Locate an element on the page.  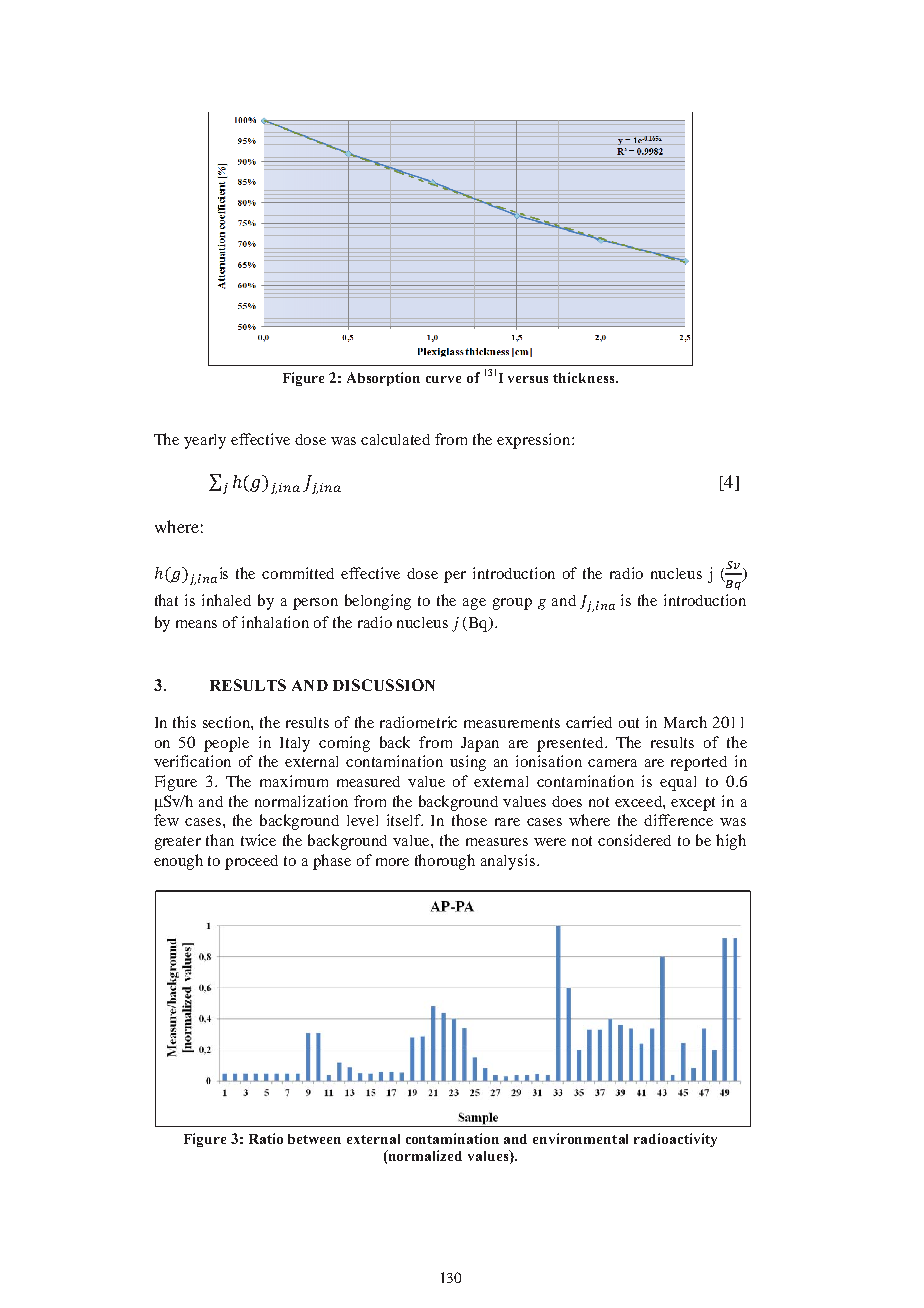
curve is located at coordinates (443, 379).
